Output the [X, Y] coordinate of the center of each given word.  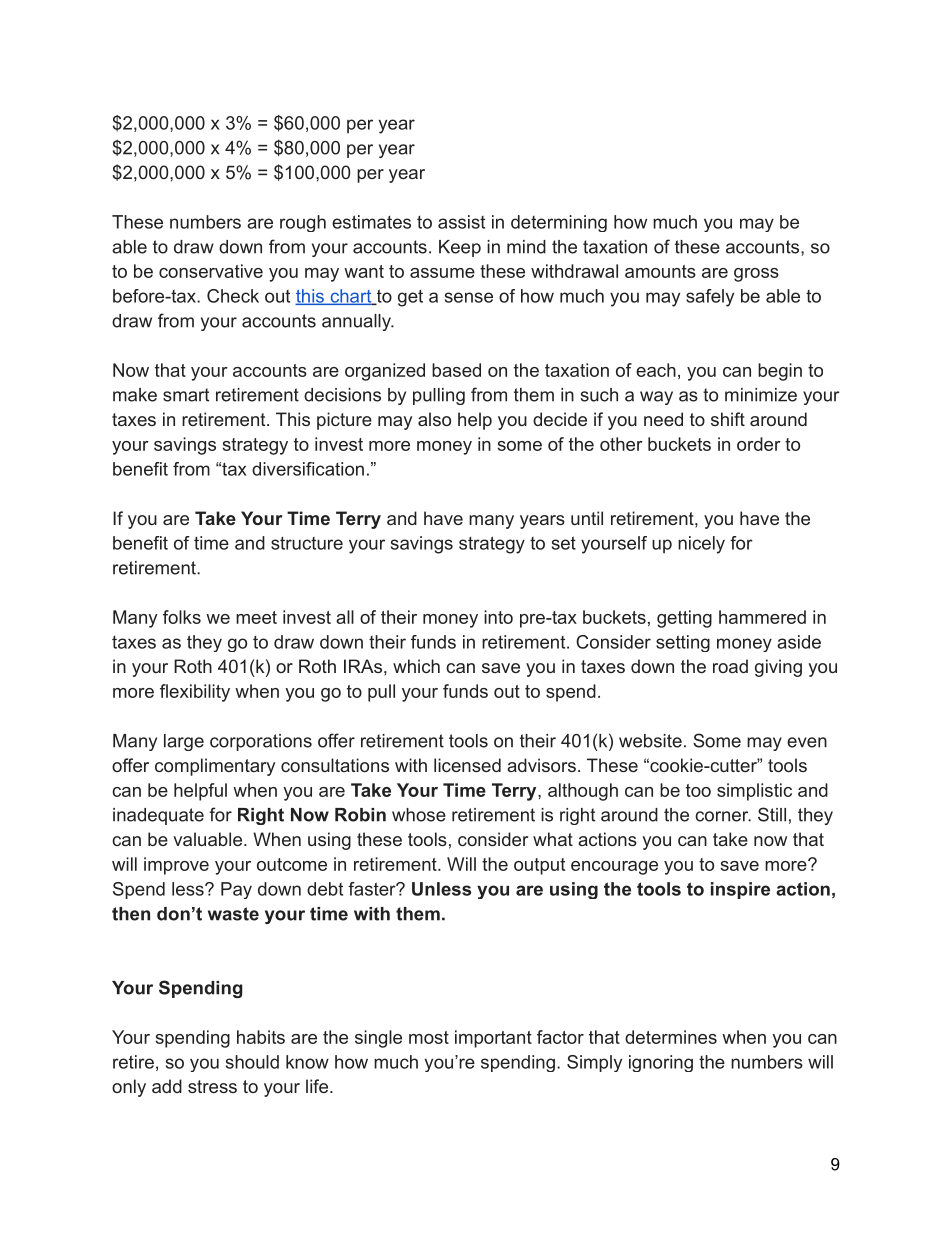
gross [756, 275]
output [539, 866]
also [434, 419]
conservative [211, 271]
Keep [460, 248]
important [493, 1039]
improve [176, 866]
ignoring [661, 1063]
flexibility [195, 693]
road [730, 666]
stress [212, 1086]
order [759, 444]
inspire [740, 890]
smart [186, 395]
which [416, 666]
